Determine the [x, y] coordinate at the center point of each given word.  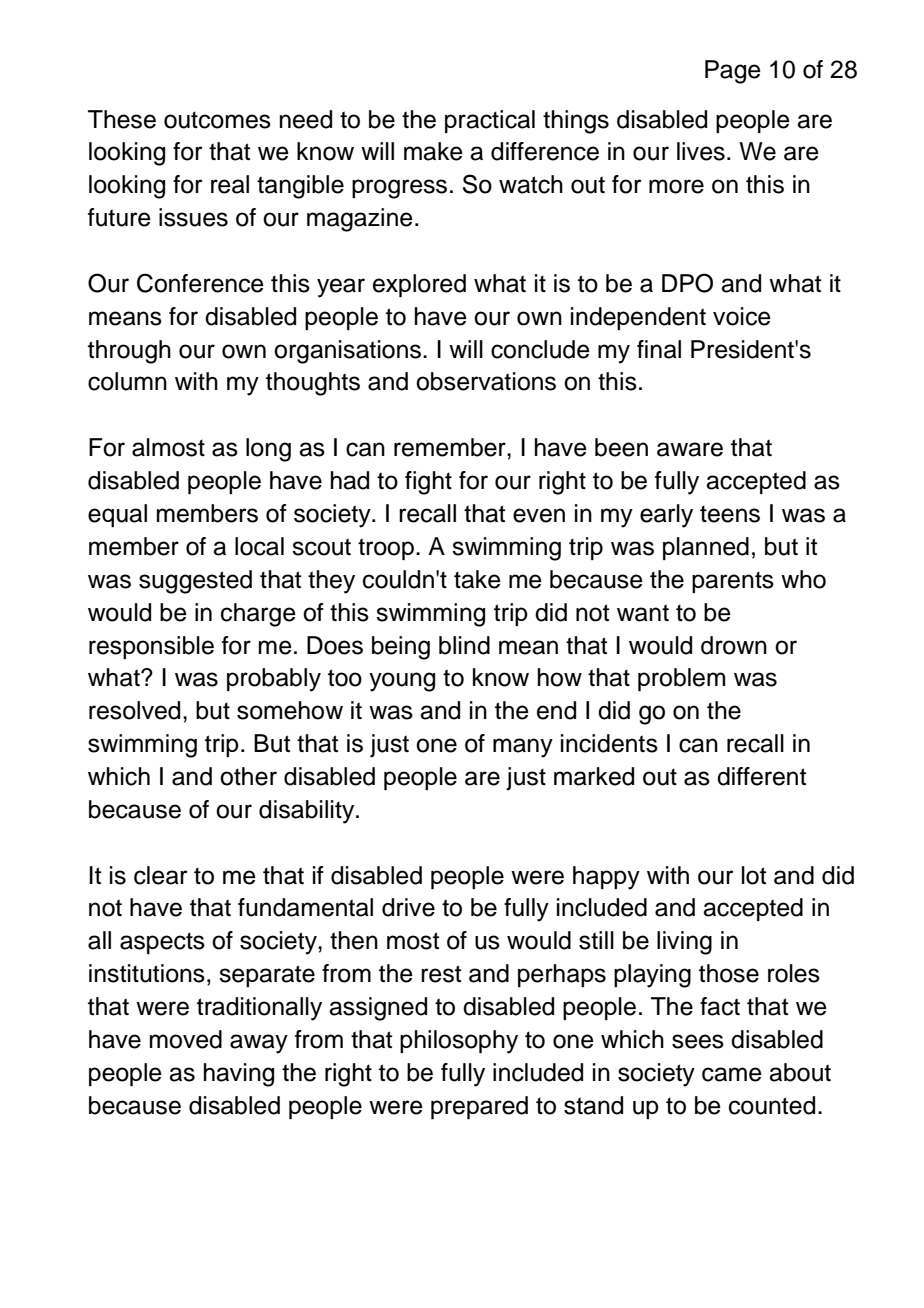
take [477, 579]
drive [408, 907]
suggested [195, 582]
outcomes [217, 120]
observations [486, 381]
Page [733, 72]
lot [754, 875]
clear [161, 875]
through [129, 352]
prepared [479, 1107]
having [239, 1075]
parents [733, 582]
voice [742, 316]
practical [490, 121]
